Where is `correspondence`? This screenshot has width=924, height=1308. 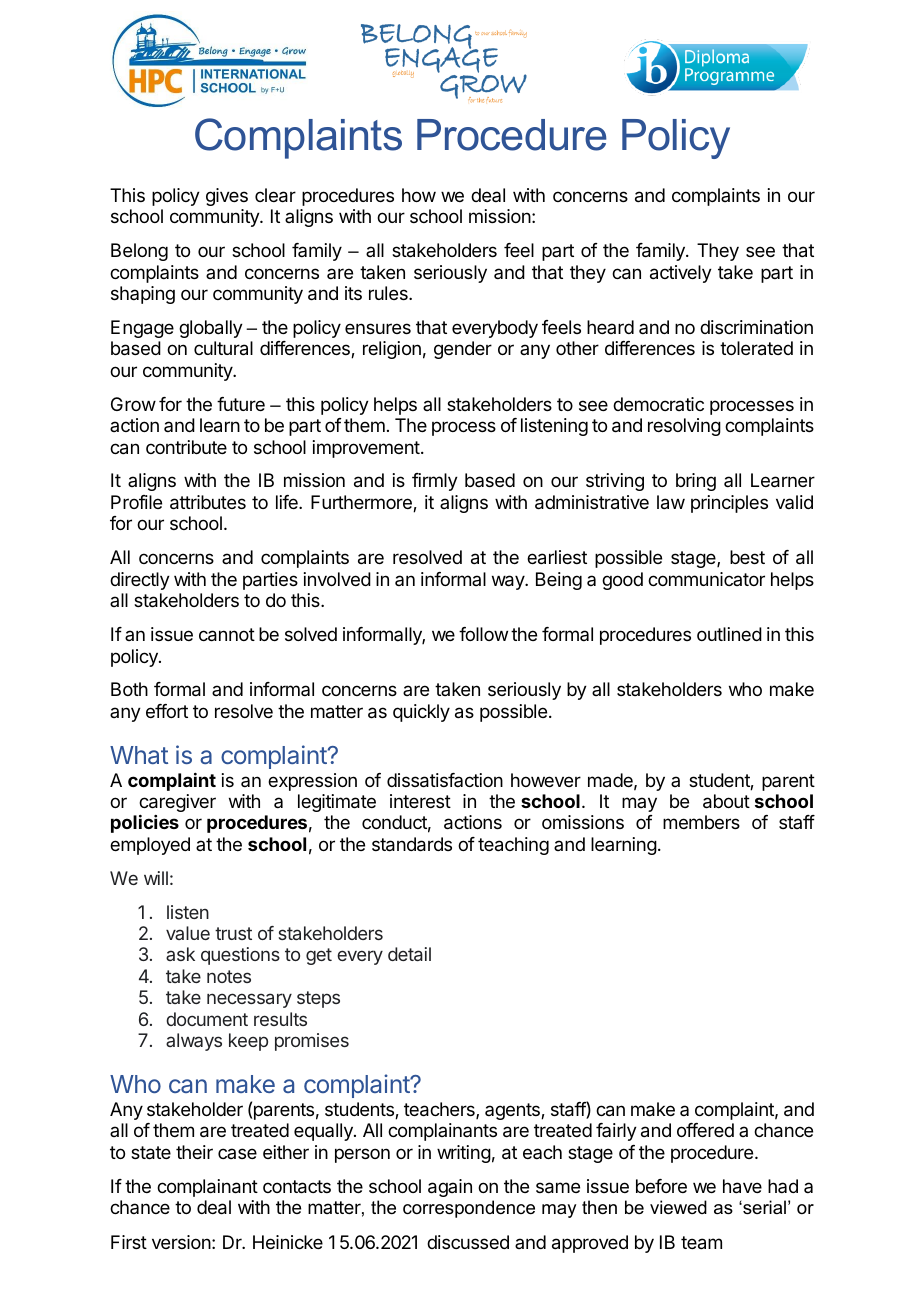
correspondence is located at coordinates (469, 1209).
